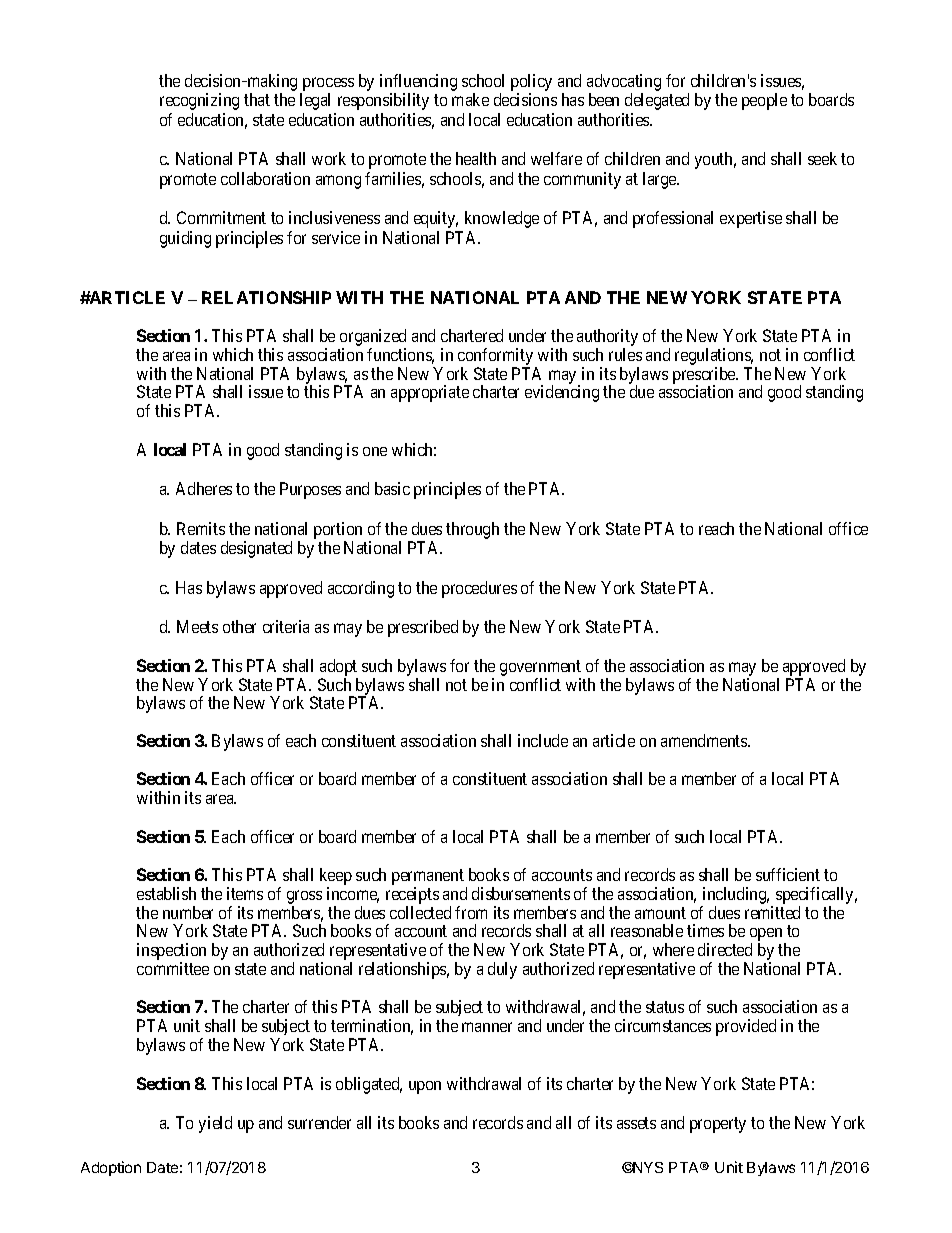 The width and height of the screenshot is (952, 1233). What do you see at coordinates (479, 589) in the screenshot?
I see `procedures` at bounding box center [479, 589].
